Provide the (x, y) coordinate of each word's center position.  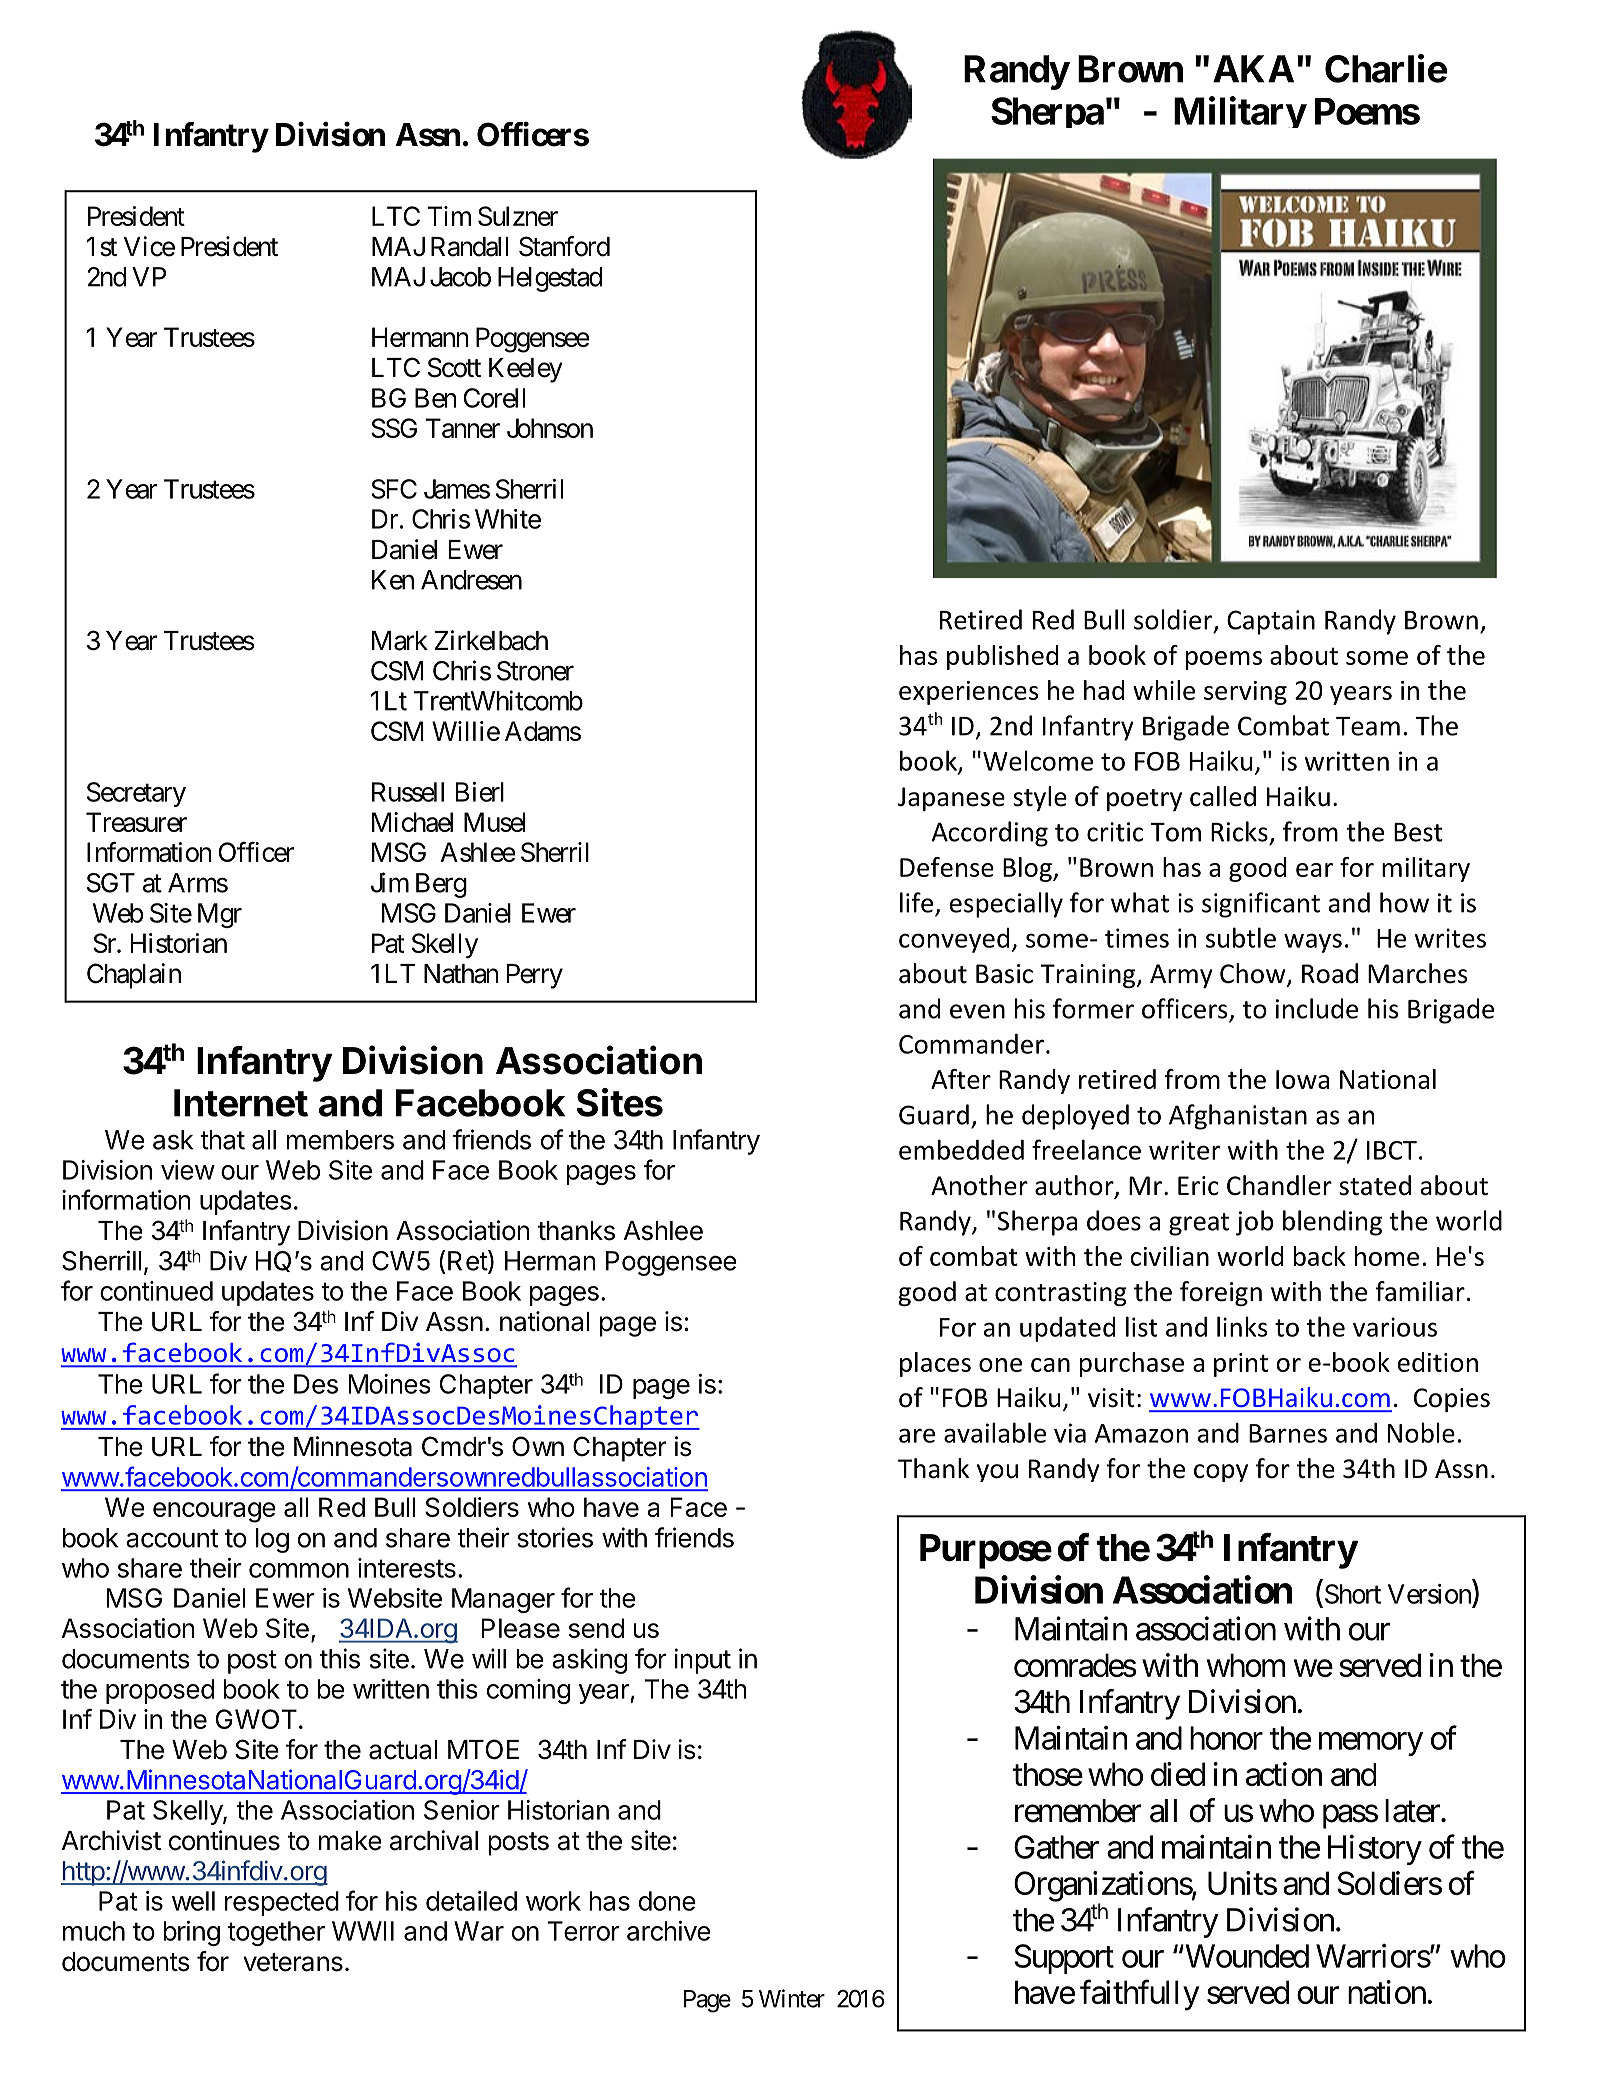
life (916, 902)
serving (1245, 693)
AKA (1253, 69)
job (1254, 1223)
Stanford (564, 246)
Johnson (550, 428)
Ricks (1239, 831)
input (702, 1661)
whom (1246, 1665)
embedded (961, 1149)
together (276, 1933)
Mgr (220, 915)
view (188, 1170)
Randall (469, 247)
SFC (394, 489)
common (299, 1570)
